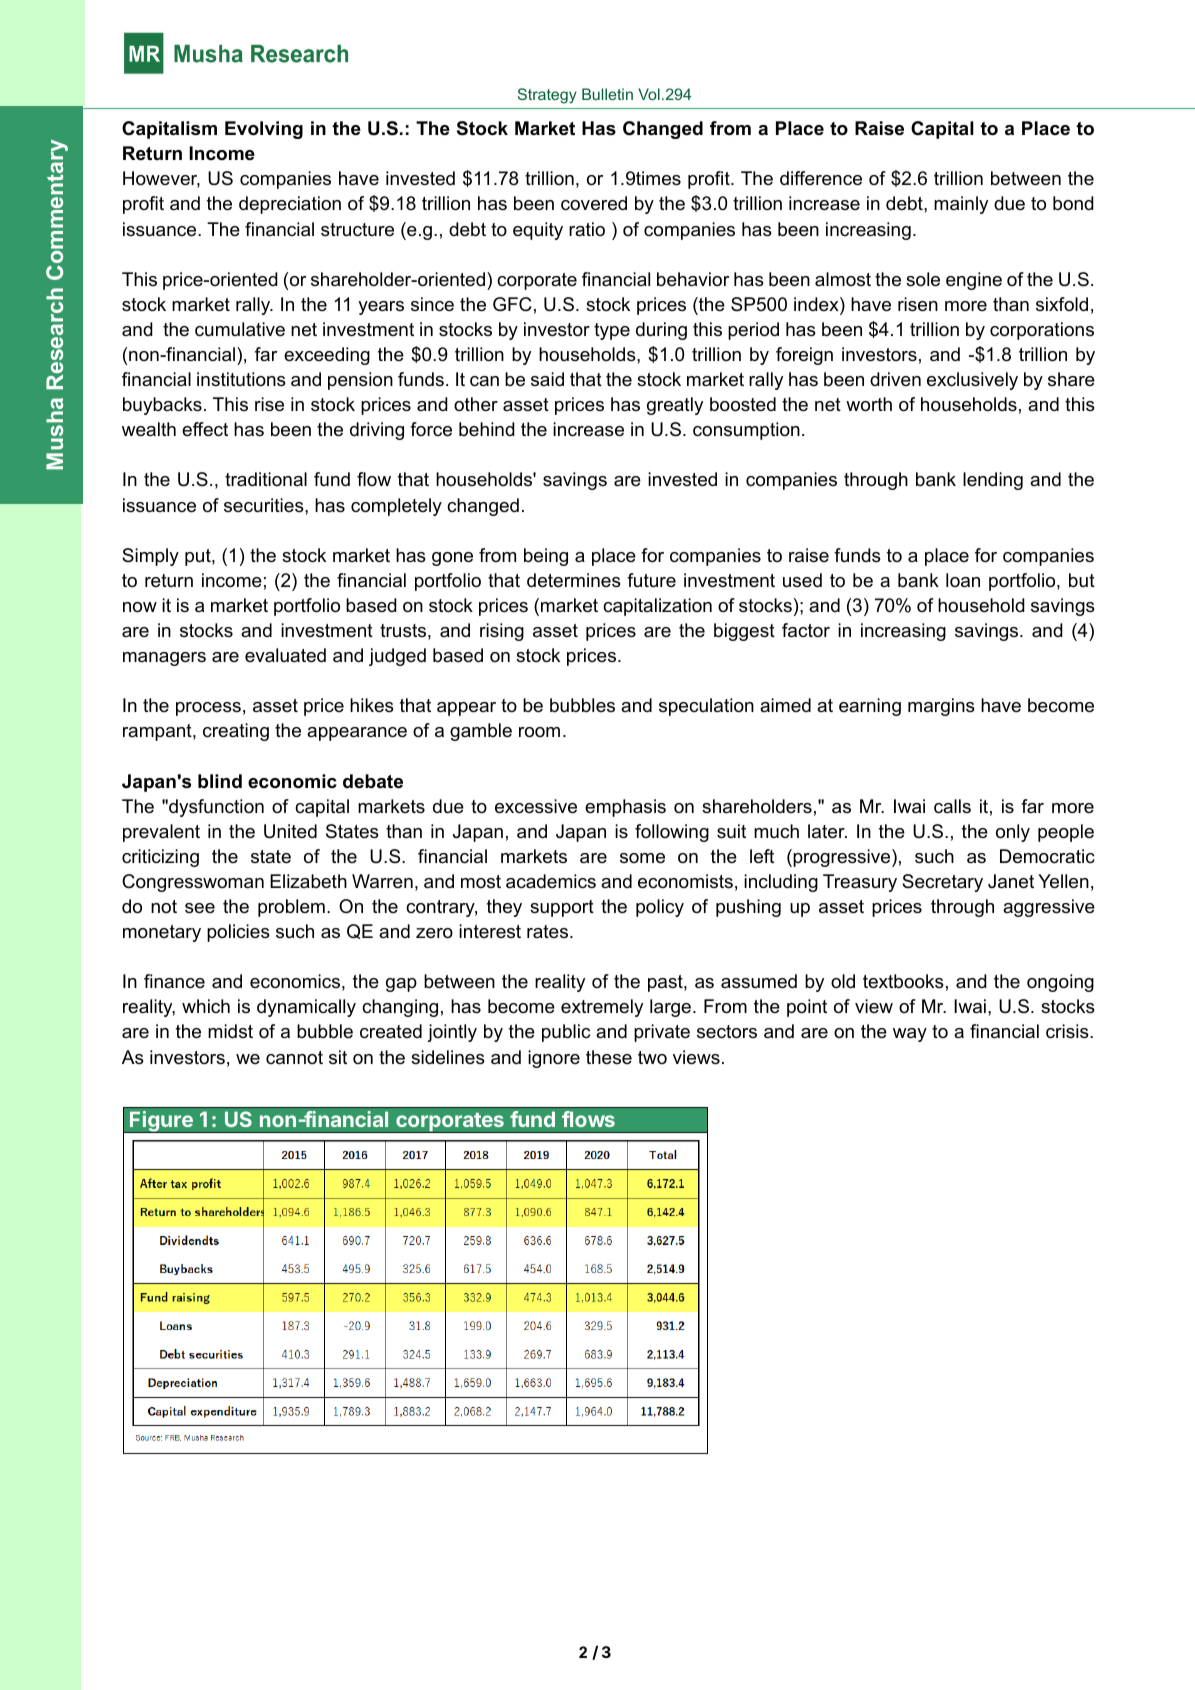 This screenshot has height=1690, width=1195. What do you see at coordinates (264, 130) in the screenshot?
I see `Evolving` at bounding box center [264, 130].
